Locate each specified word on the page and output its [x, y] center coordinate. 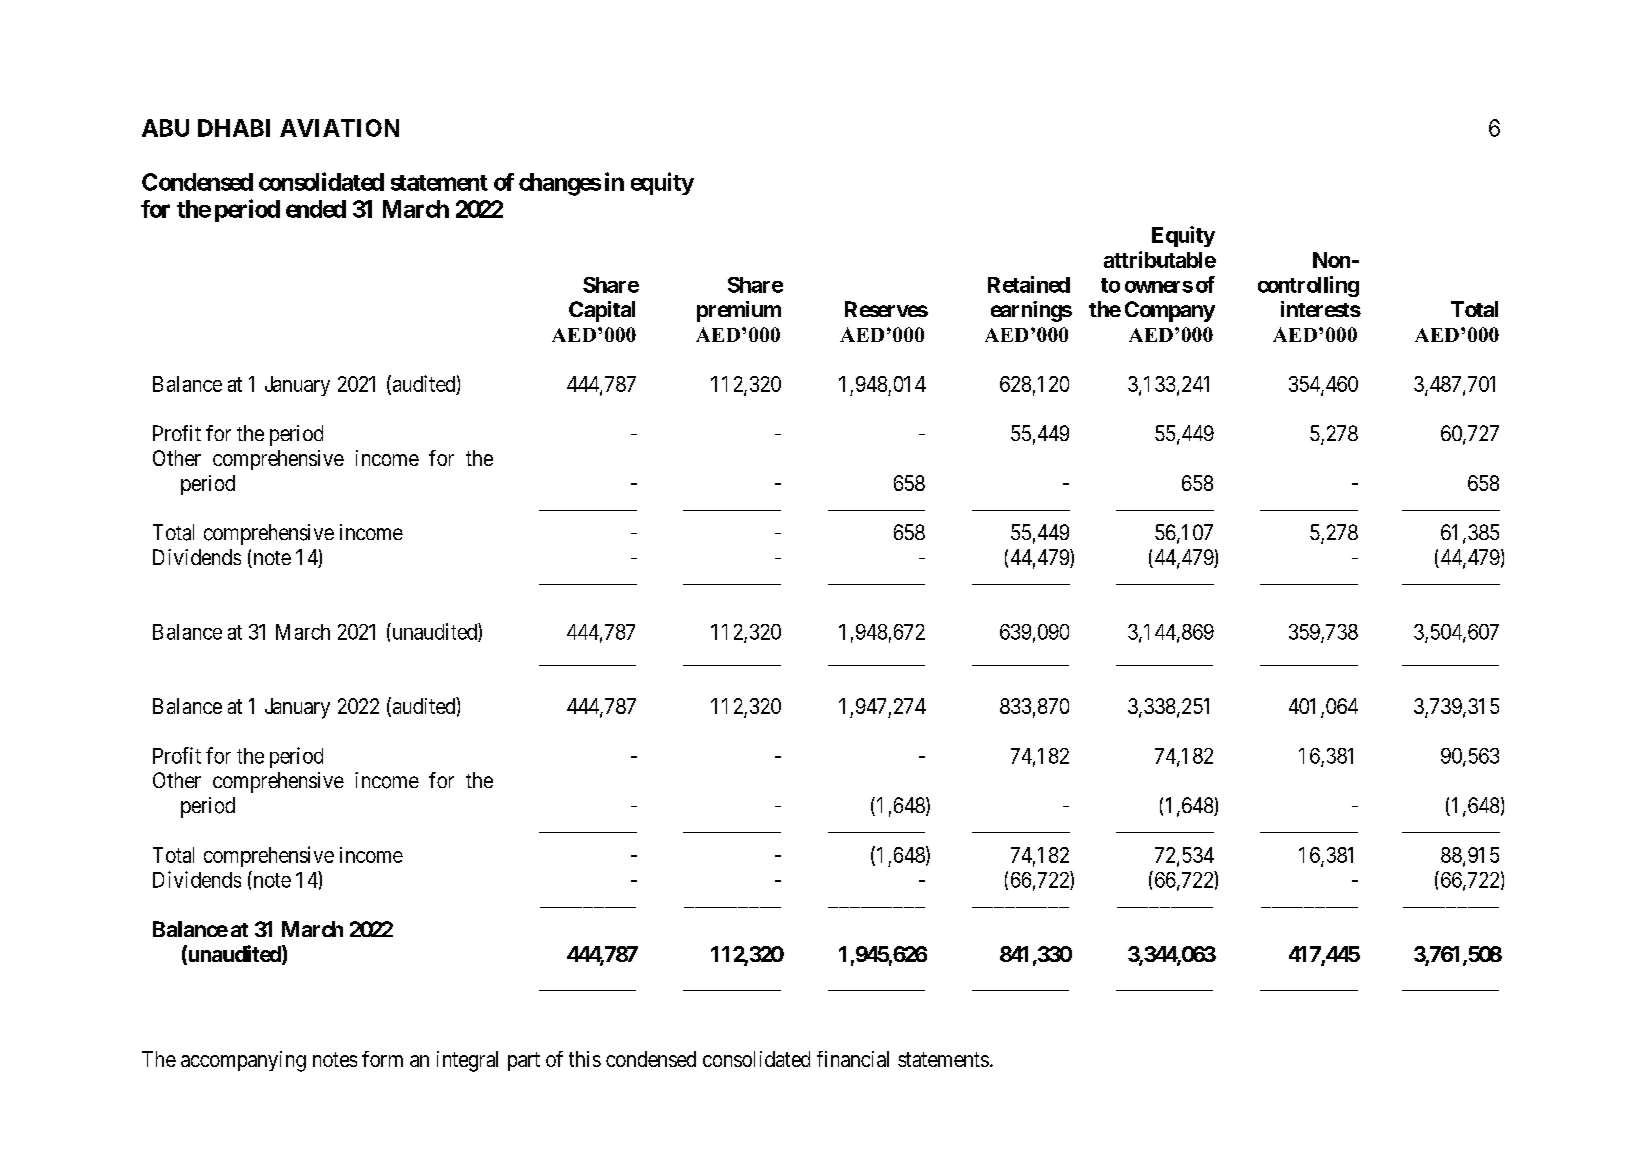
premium [739, 311]
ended [316, 209]
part [524, 1061]
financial [853, 1059]
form [382, 1059]
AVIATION [339, 128]
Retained [1029, 284]
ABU [165, 128]
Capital [602, 311]
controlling [1308, 286]
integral [467, 1061]
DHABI [234, 128]
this [585, 1059]
